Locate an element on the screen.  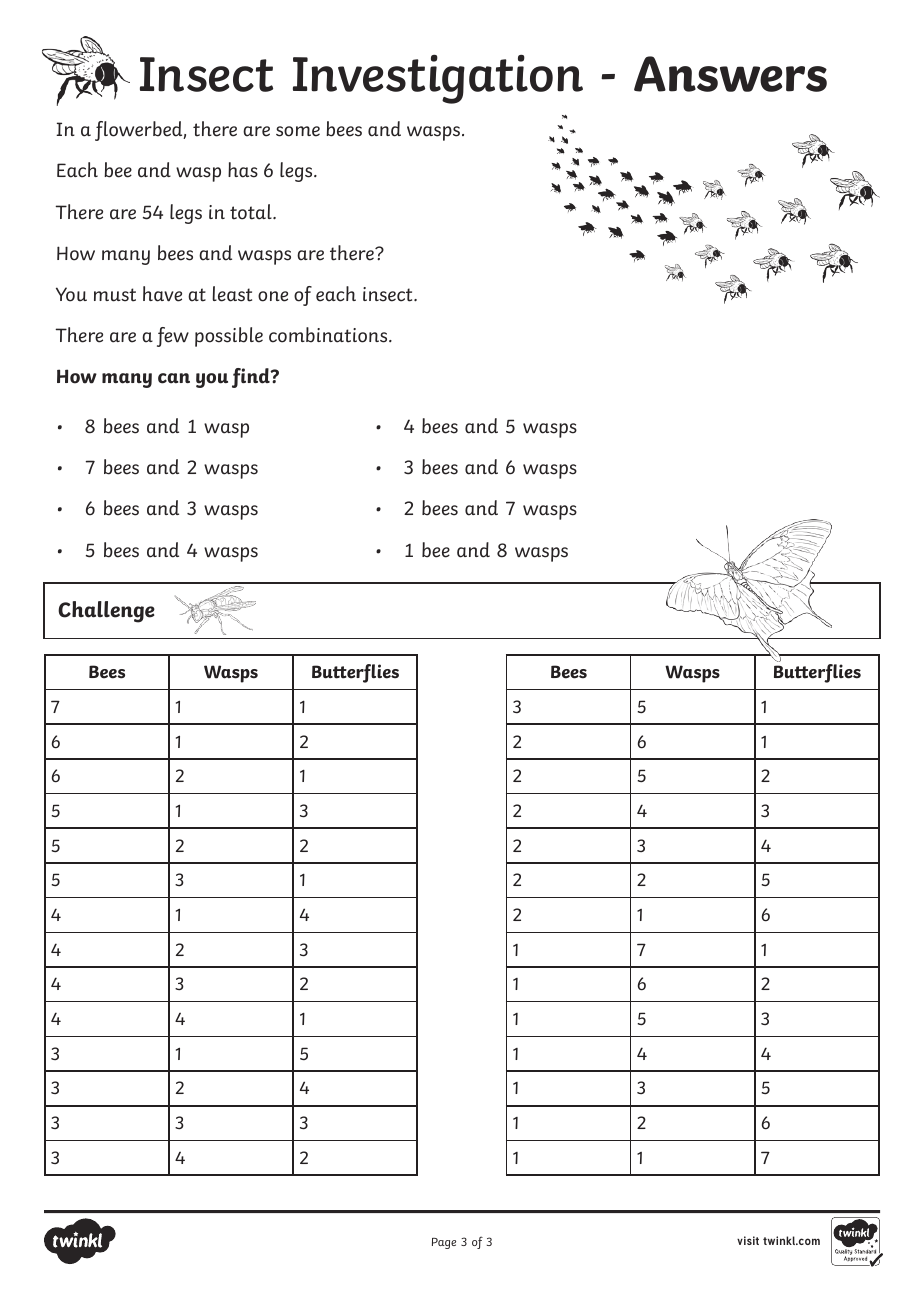
Page is located at coordinates (444, 1243).
